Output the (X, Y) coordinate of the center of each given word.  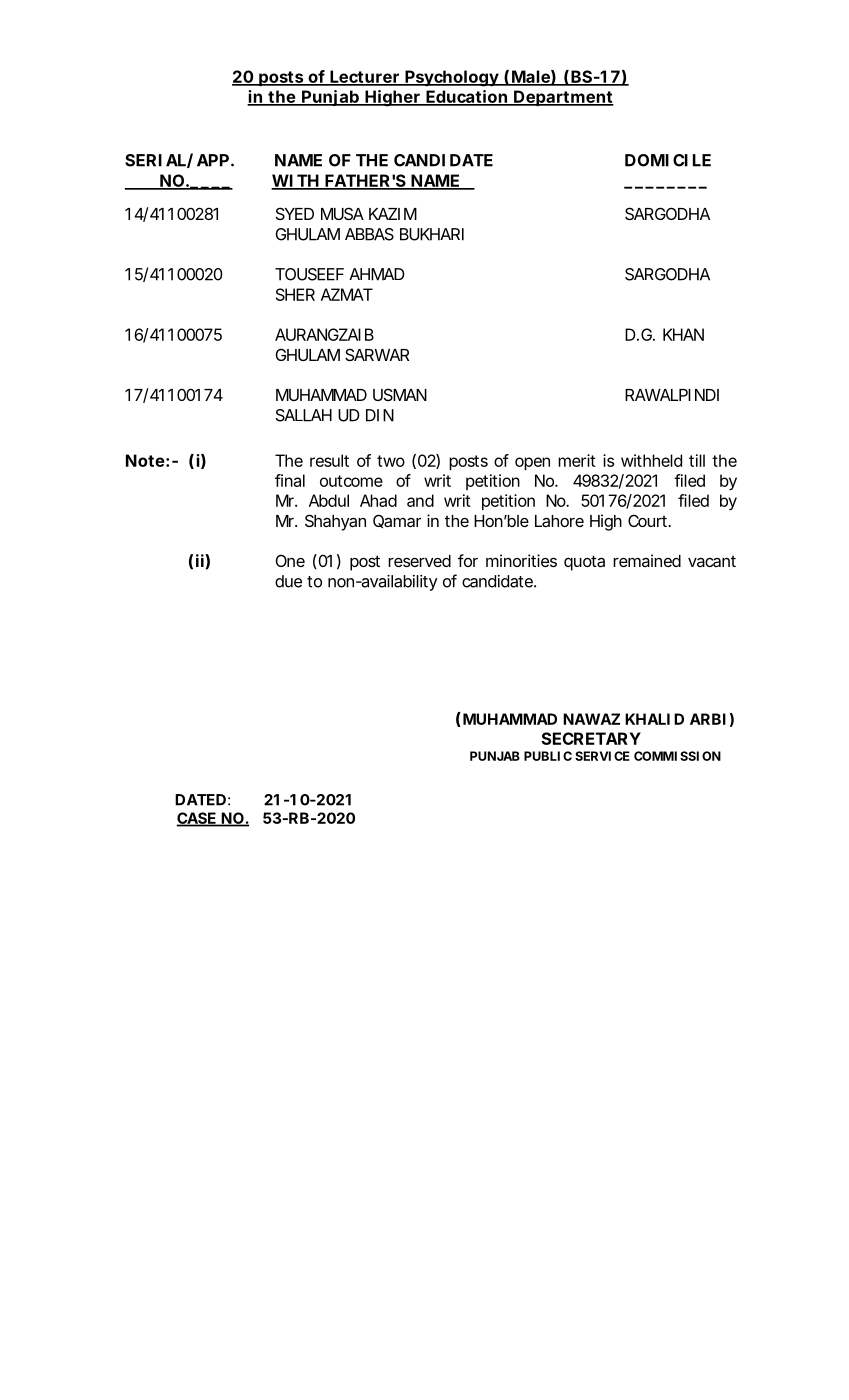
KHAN (683, 334)
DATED (200, 800)
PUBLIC (548, 756)
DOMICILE (668, 160)
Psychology (451, 78)
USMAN (400, 394)
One (290, 560)
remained (647, 560)
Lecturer (365, 77)
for (468, 560)
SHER (295, 294)
